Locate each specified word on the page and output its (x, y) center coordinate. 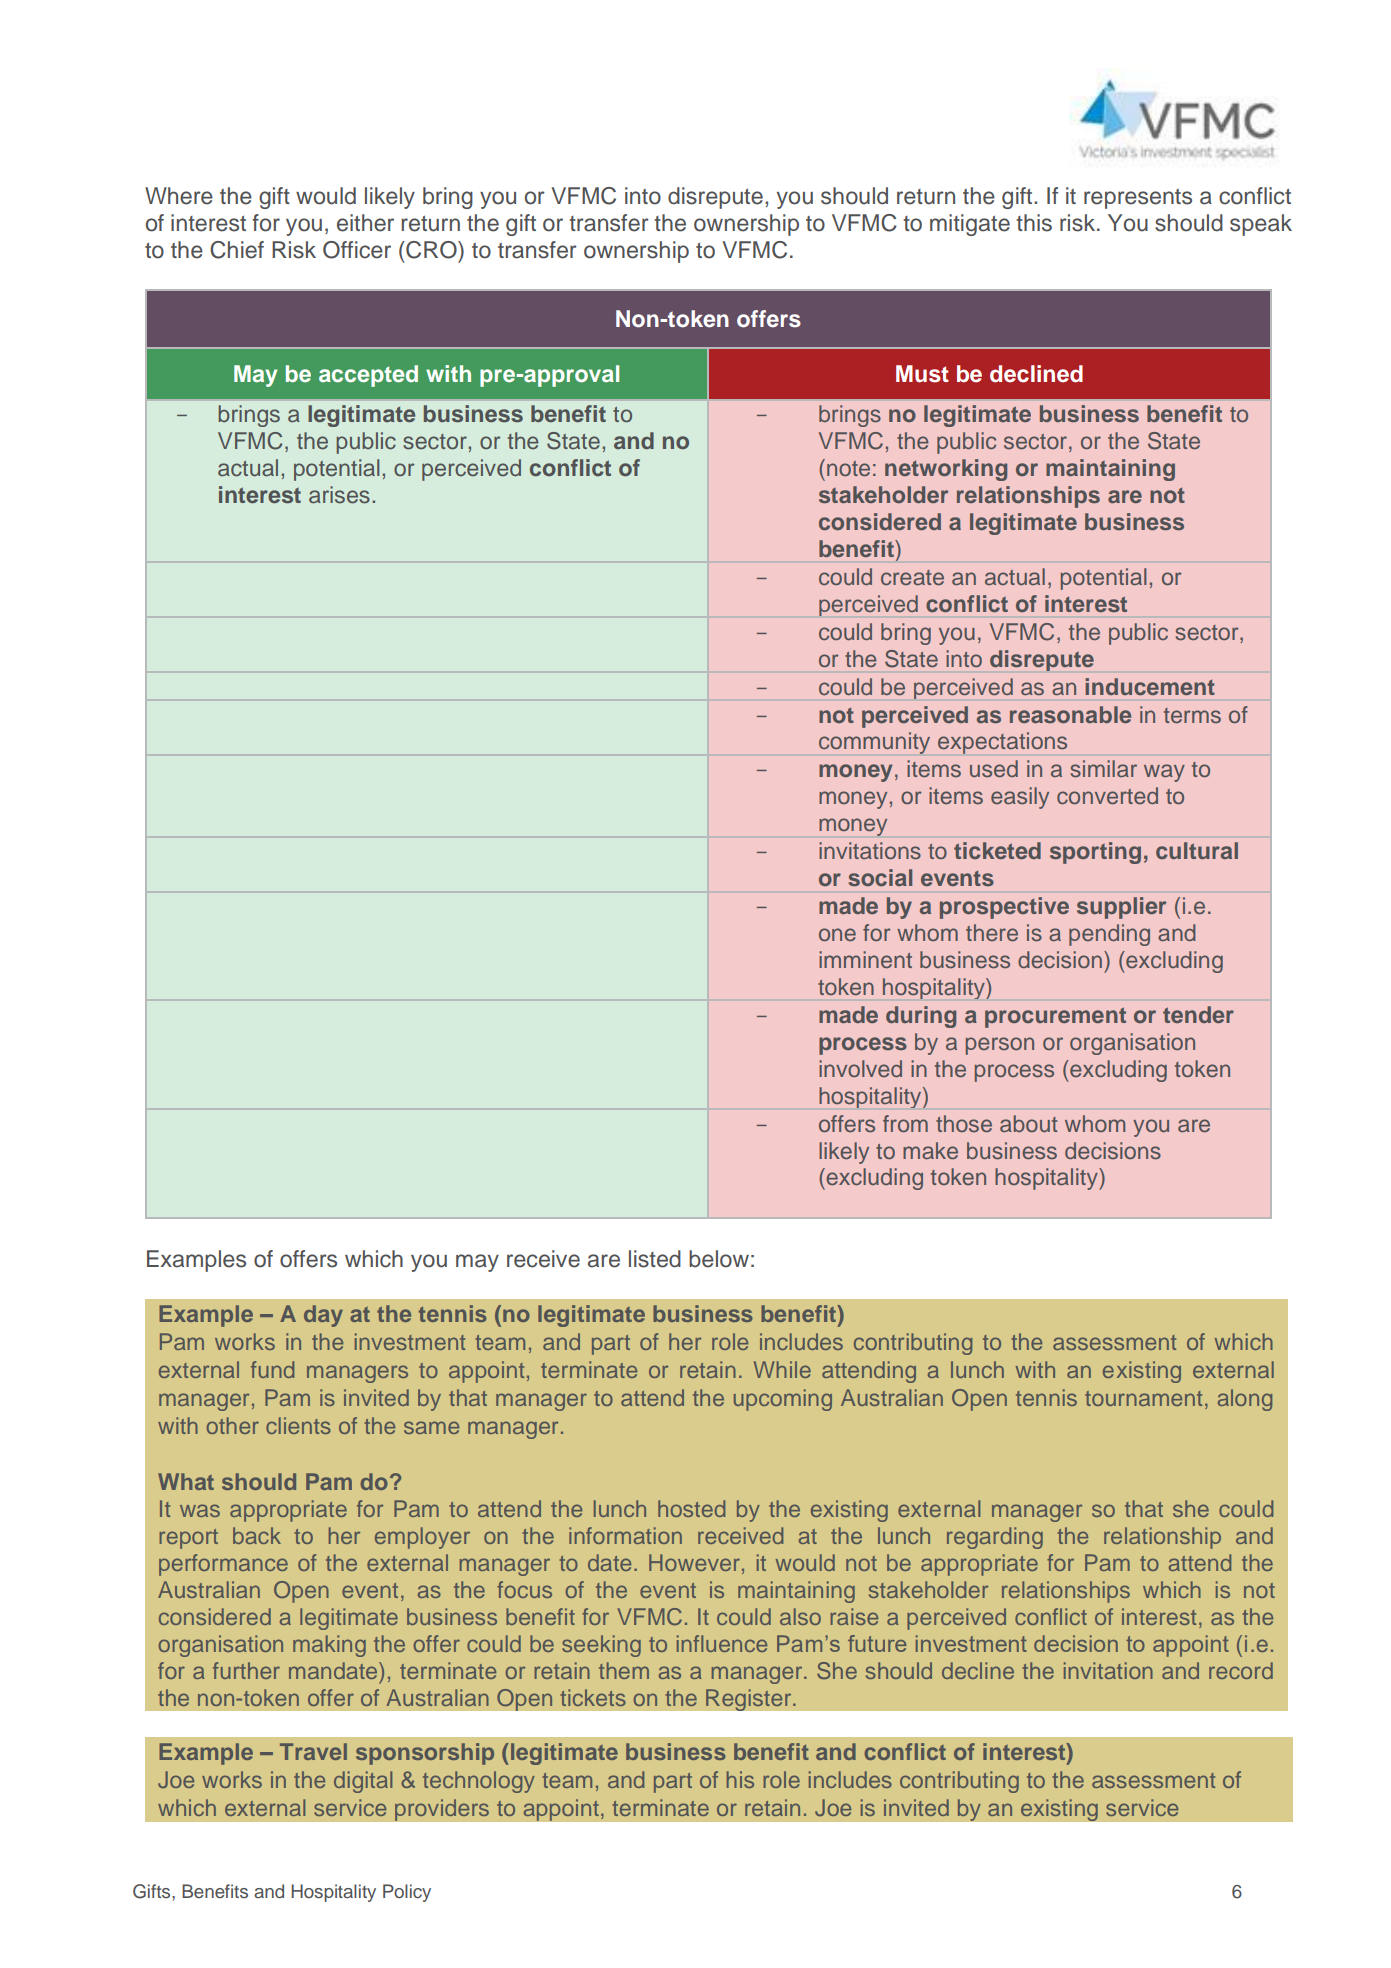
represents (1138, 199)
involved (860, 1068)
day (323, 1316)
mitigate (970, 225)
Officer (357, 250)
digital (363, 1782)
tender (1198, 1014)
